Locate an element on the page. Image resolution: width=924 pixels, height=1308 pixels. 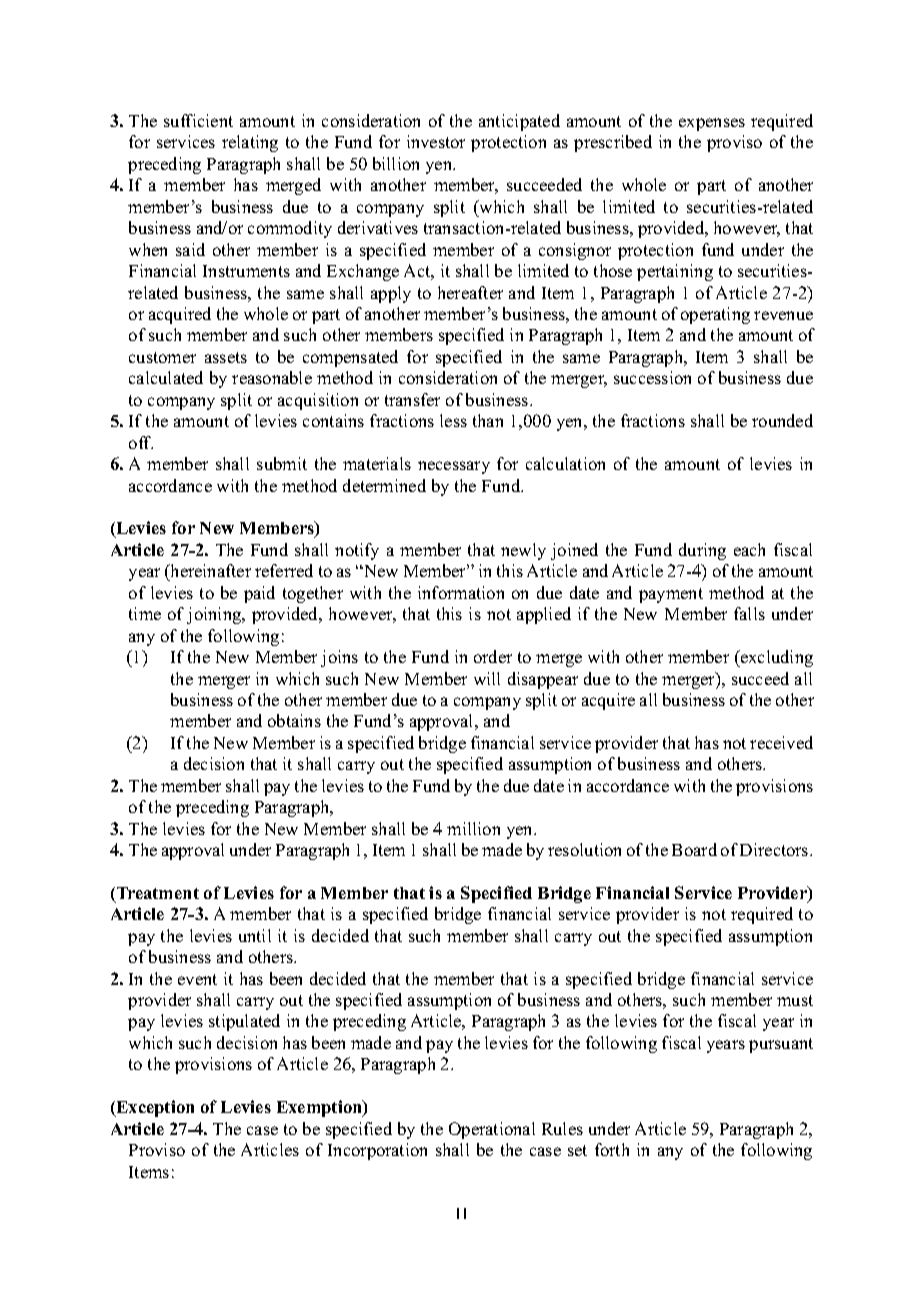
order is located at coordinates (493, 656).
